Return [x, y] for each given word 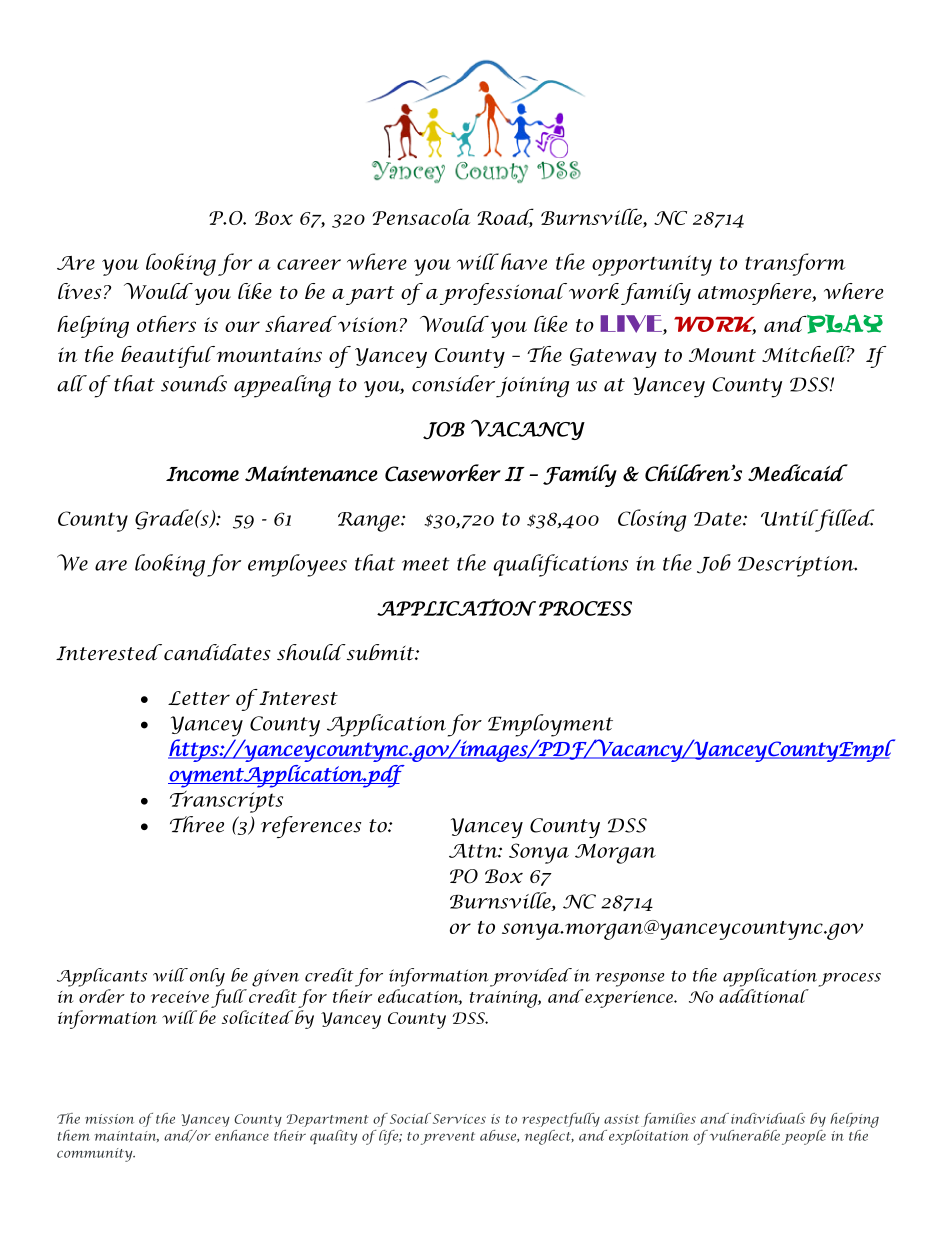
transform [795, 264]
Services [458, 1118]
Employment [550, 725]
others [166, 324]
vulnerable [743, 1135]
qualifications [560, 565]
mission [109, 1119]
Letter [199, 698]
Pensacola [421, 216]
